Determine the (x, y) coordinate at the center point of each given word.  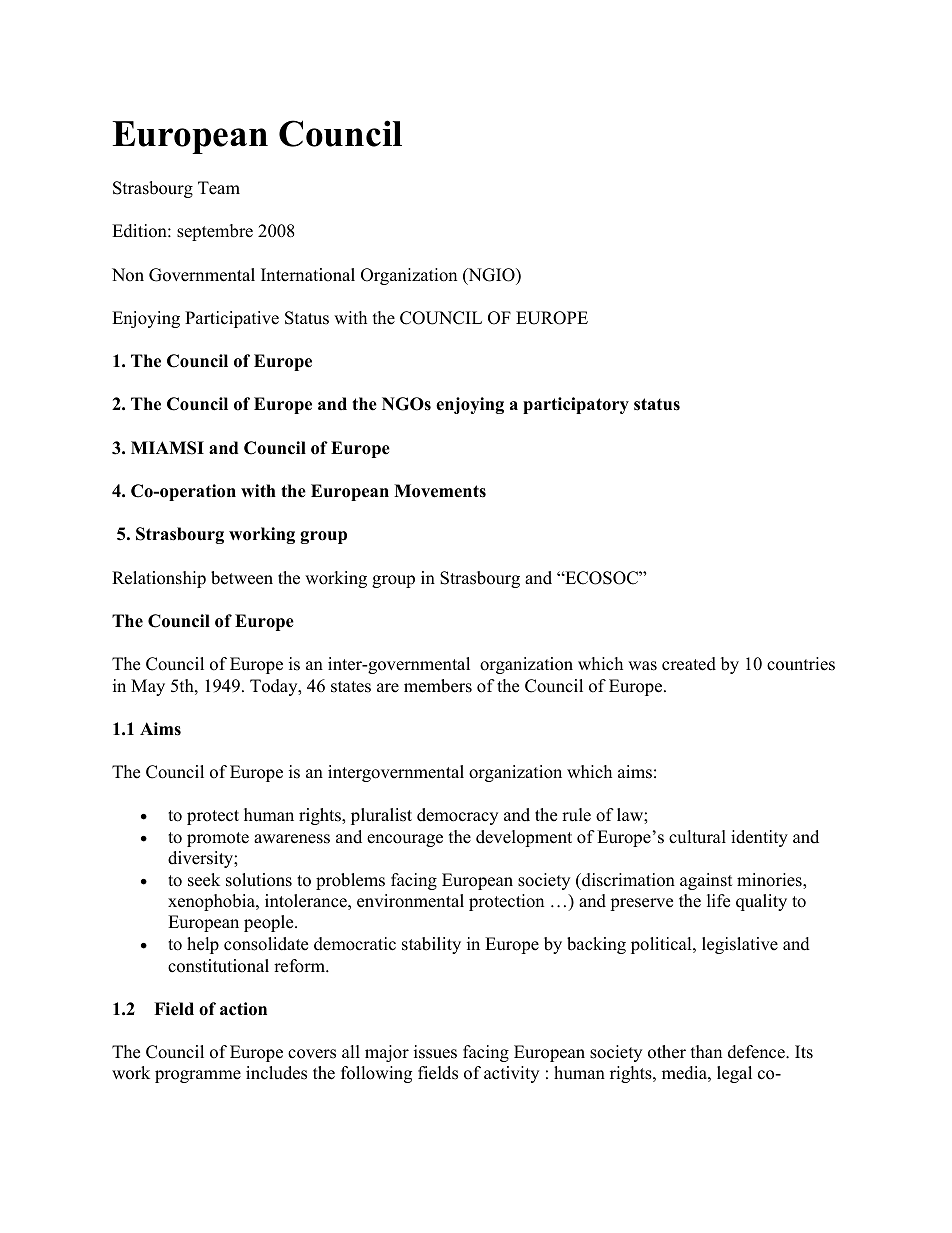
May (148, 687)
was (642, 666)
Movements (440, 491)
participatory (576, 405)
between (242, 578)
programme (198, 1076)
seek (204, 880)
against (706, 881)
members (438, 686)
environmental (410, 901)
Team (219, 188)
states (351, 687)
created (689, 664)
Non (128, 275)
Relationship (159, 579)
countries (801, 664)
